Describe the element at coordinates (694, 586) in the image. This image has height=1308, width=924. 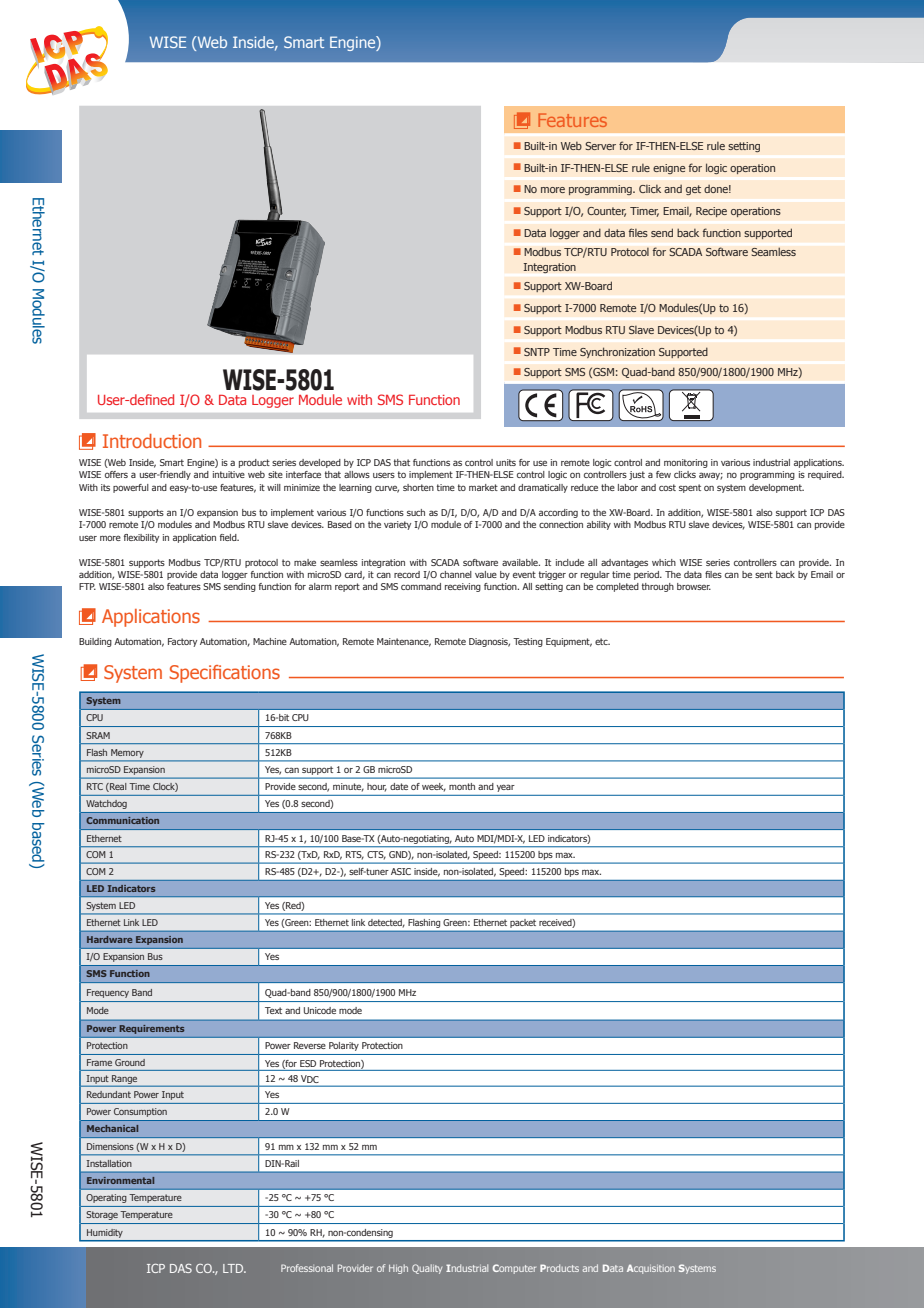
I see `browser` at that location.
